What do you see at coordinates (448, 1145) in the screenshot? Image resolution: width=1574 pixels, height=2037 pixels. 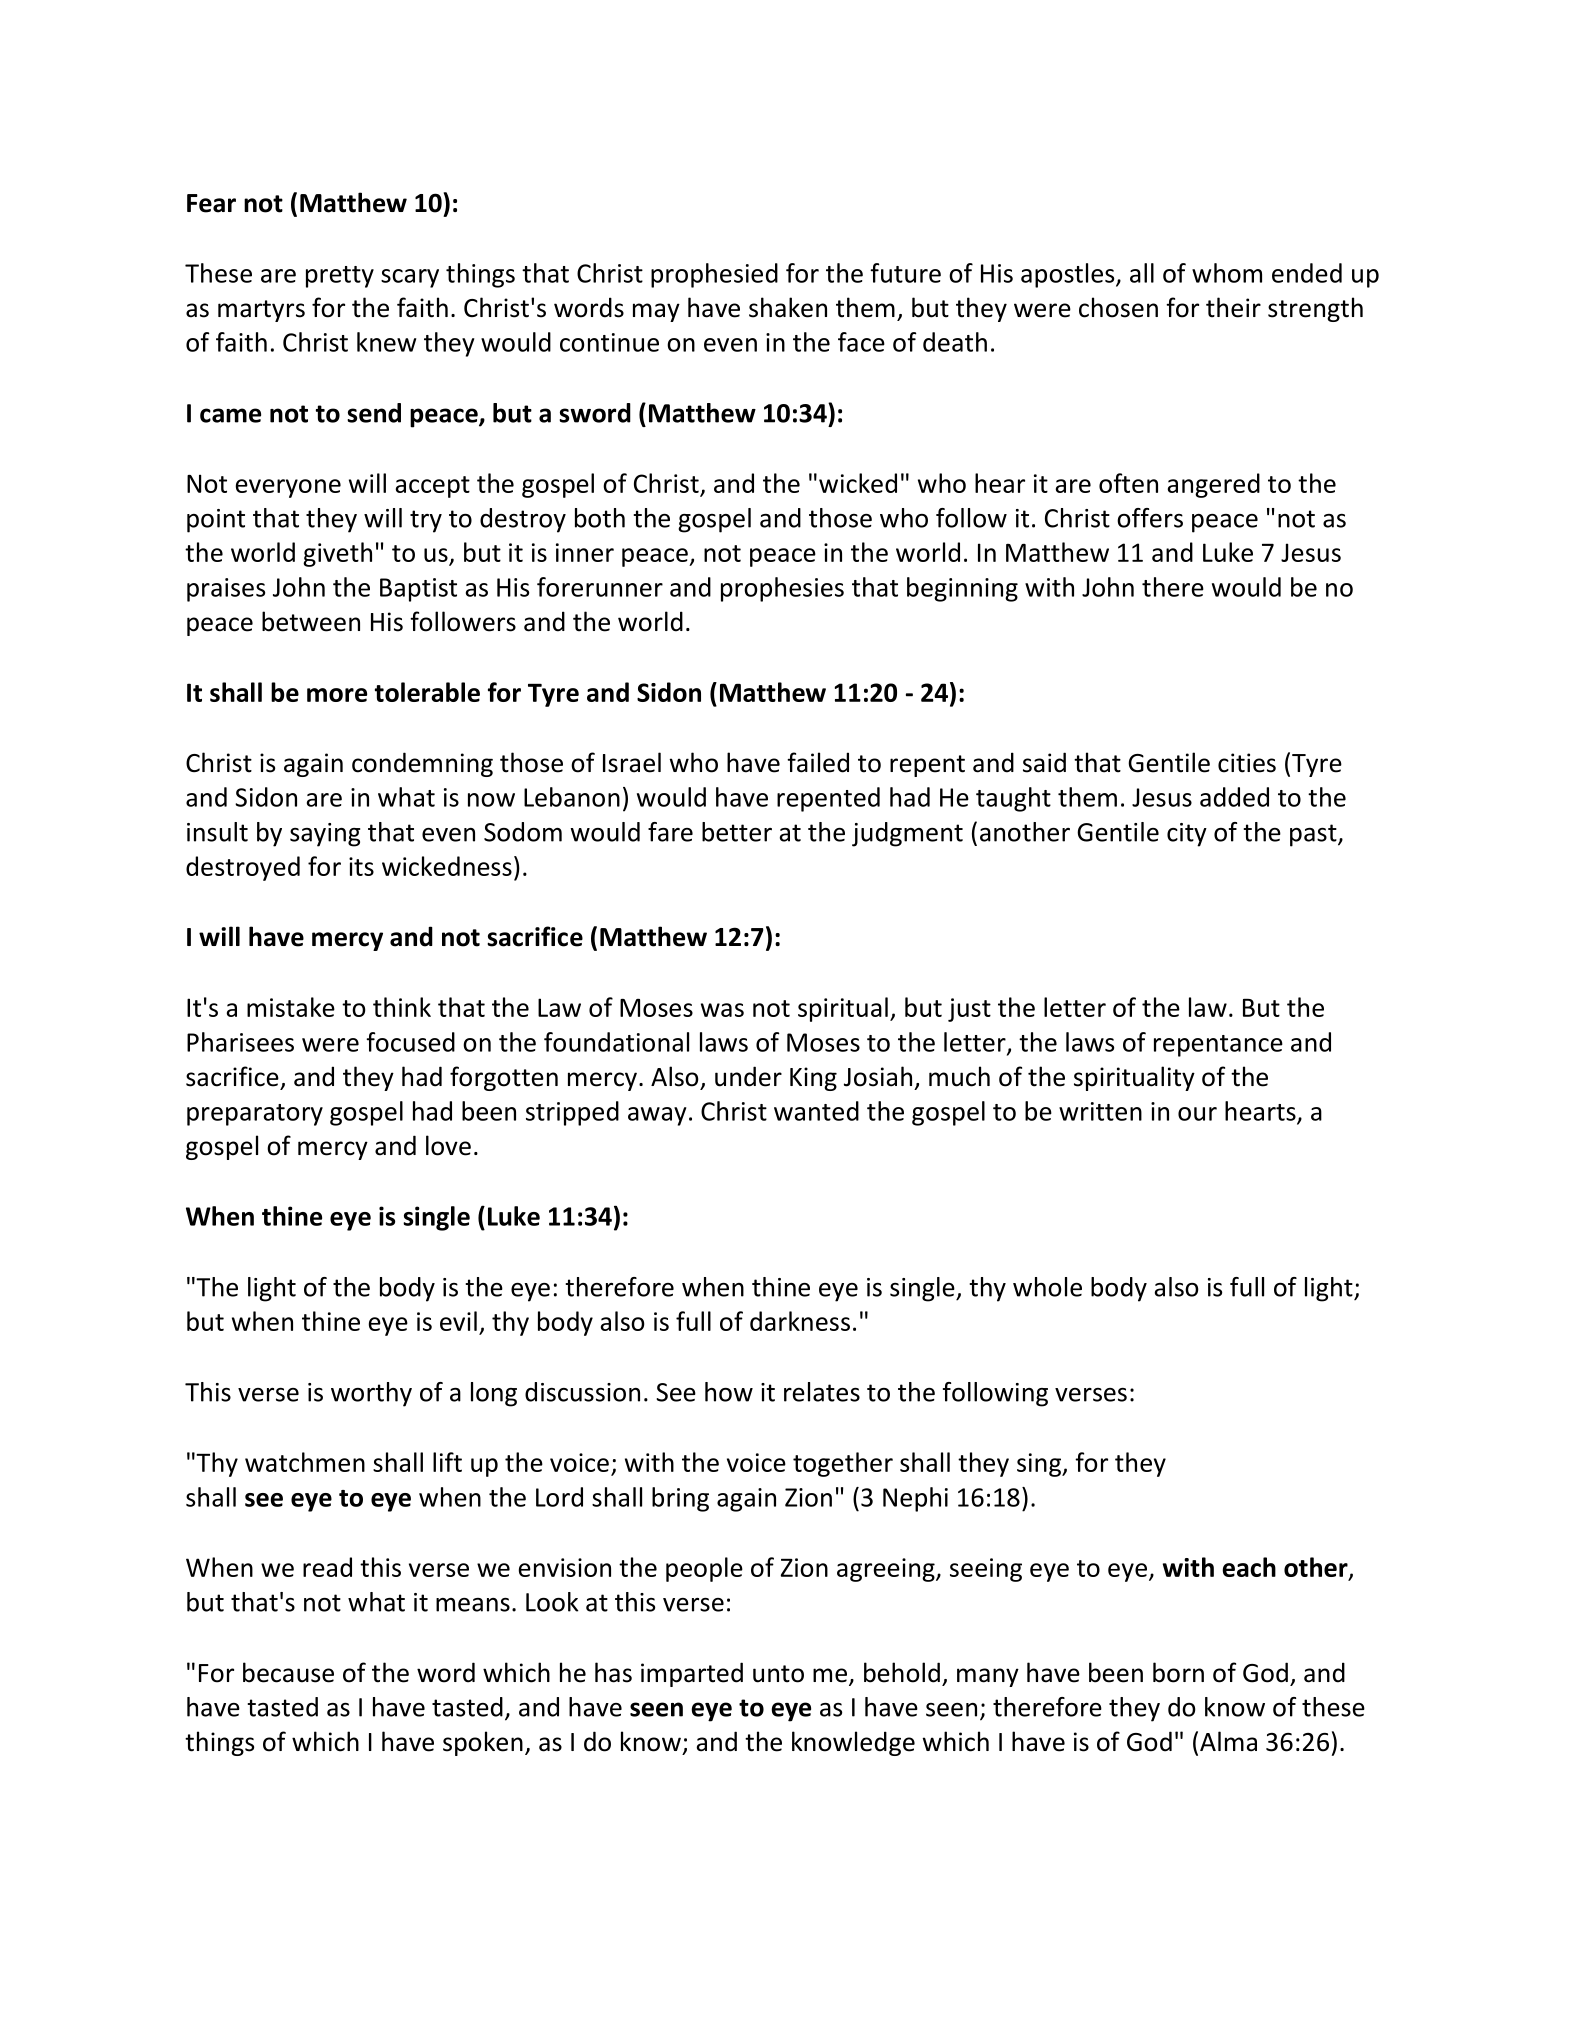 I see `love` at bounding box center [448, 1145].
